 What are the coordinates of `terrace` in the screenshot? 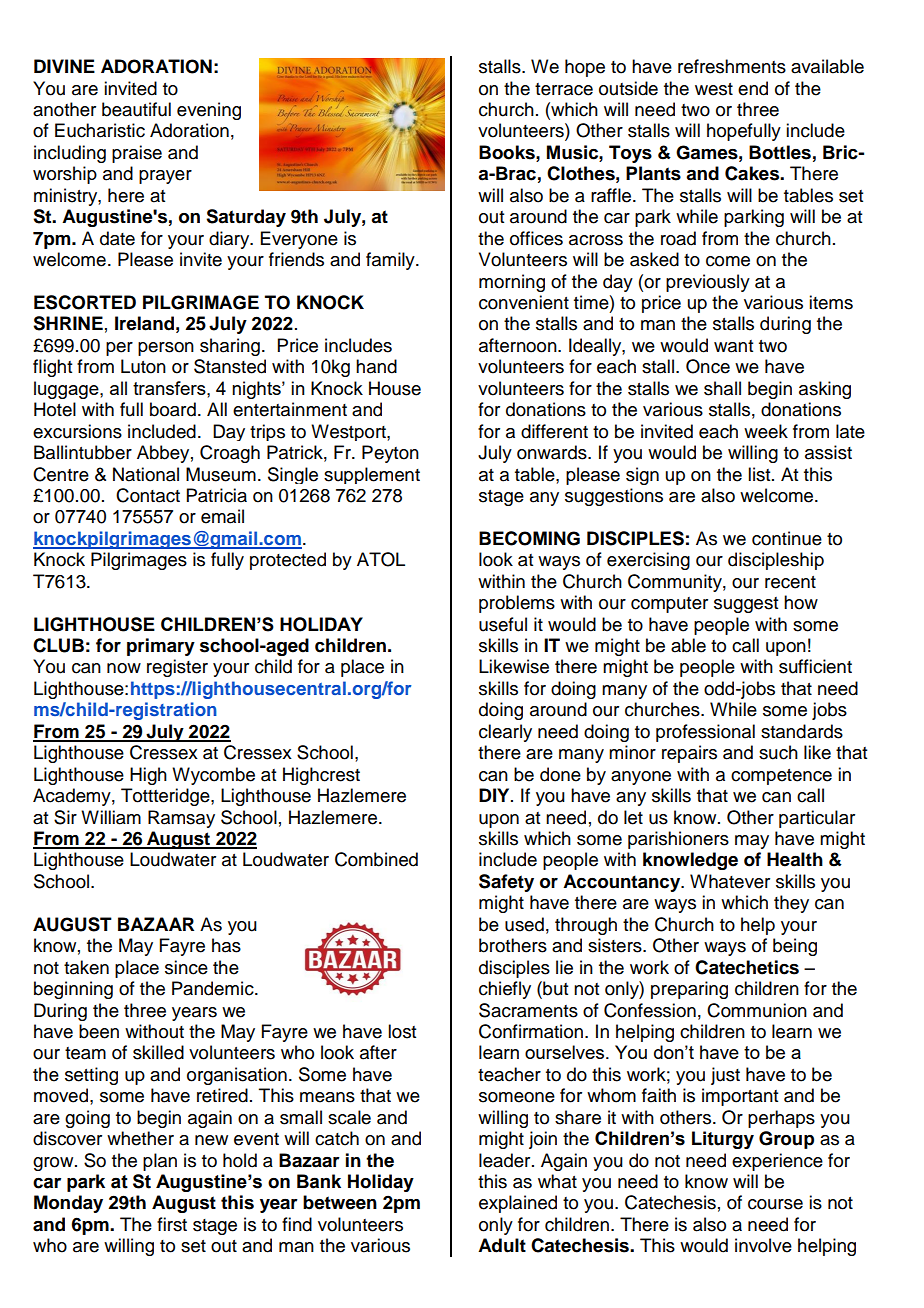 It's located at (564, 89).
